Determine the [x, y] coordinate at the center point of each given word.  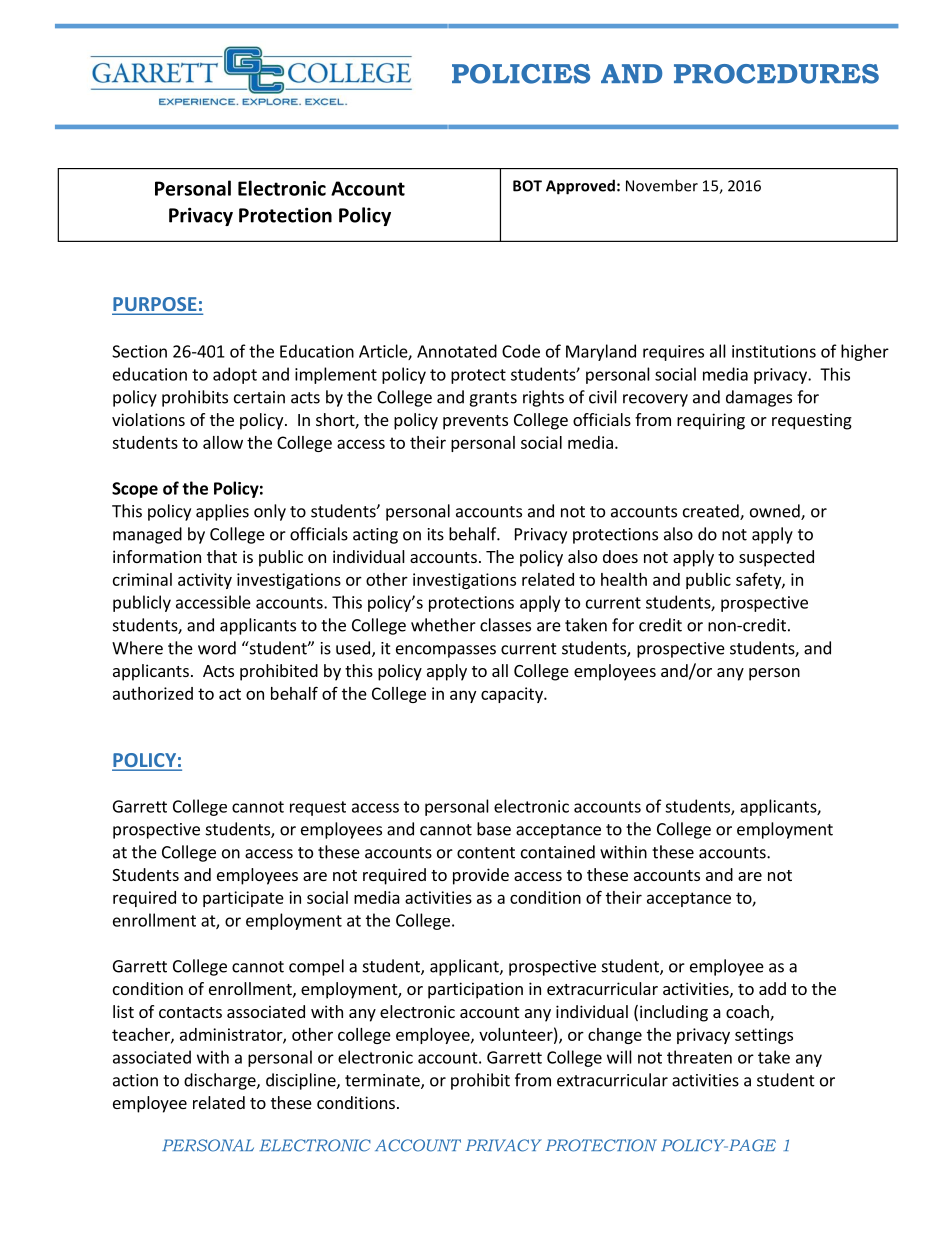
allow [223, 442]
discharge [221, 1081]
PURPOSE [155, 305]
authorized [153, 693]
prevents [475, 422]
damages [759, 398]
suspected [776, 558]
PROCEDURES [776, 74]
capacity [513, 695]
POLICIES [521, 74]
